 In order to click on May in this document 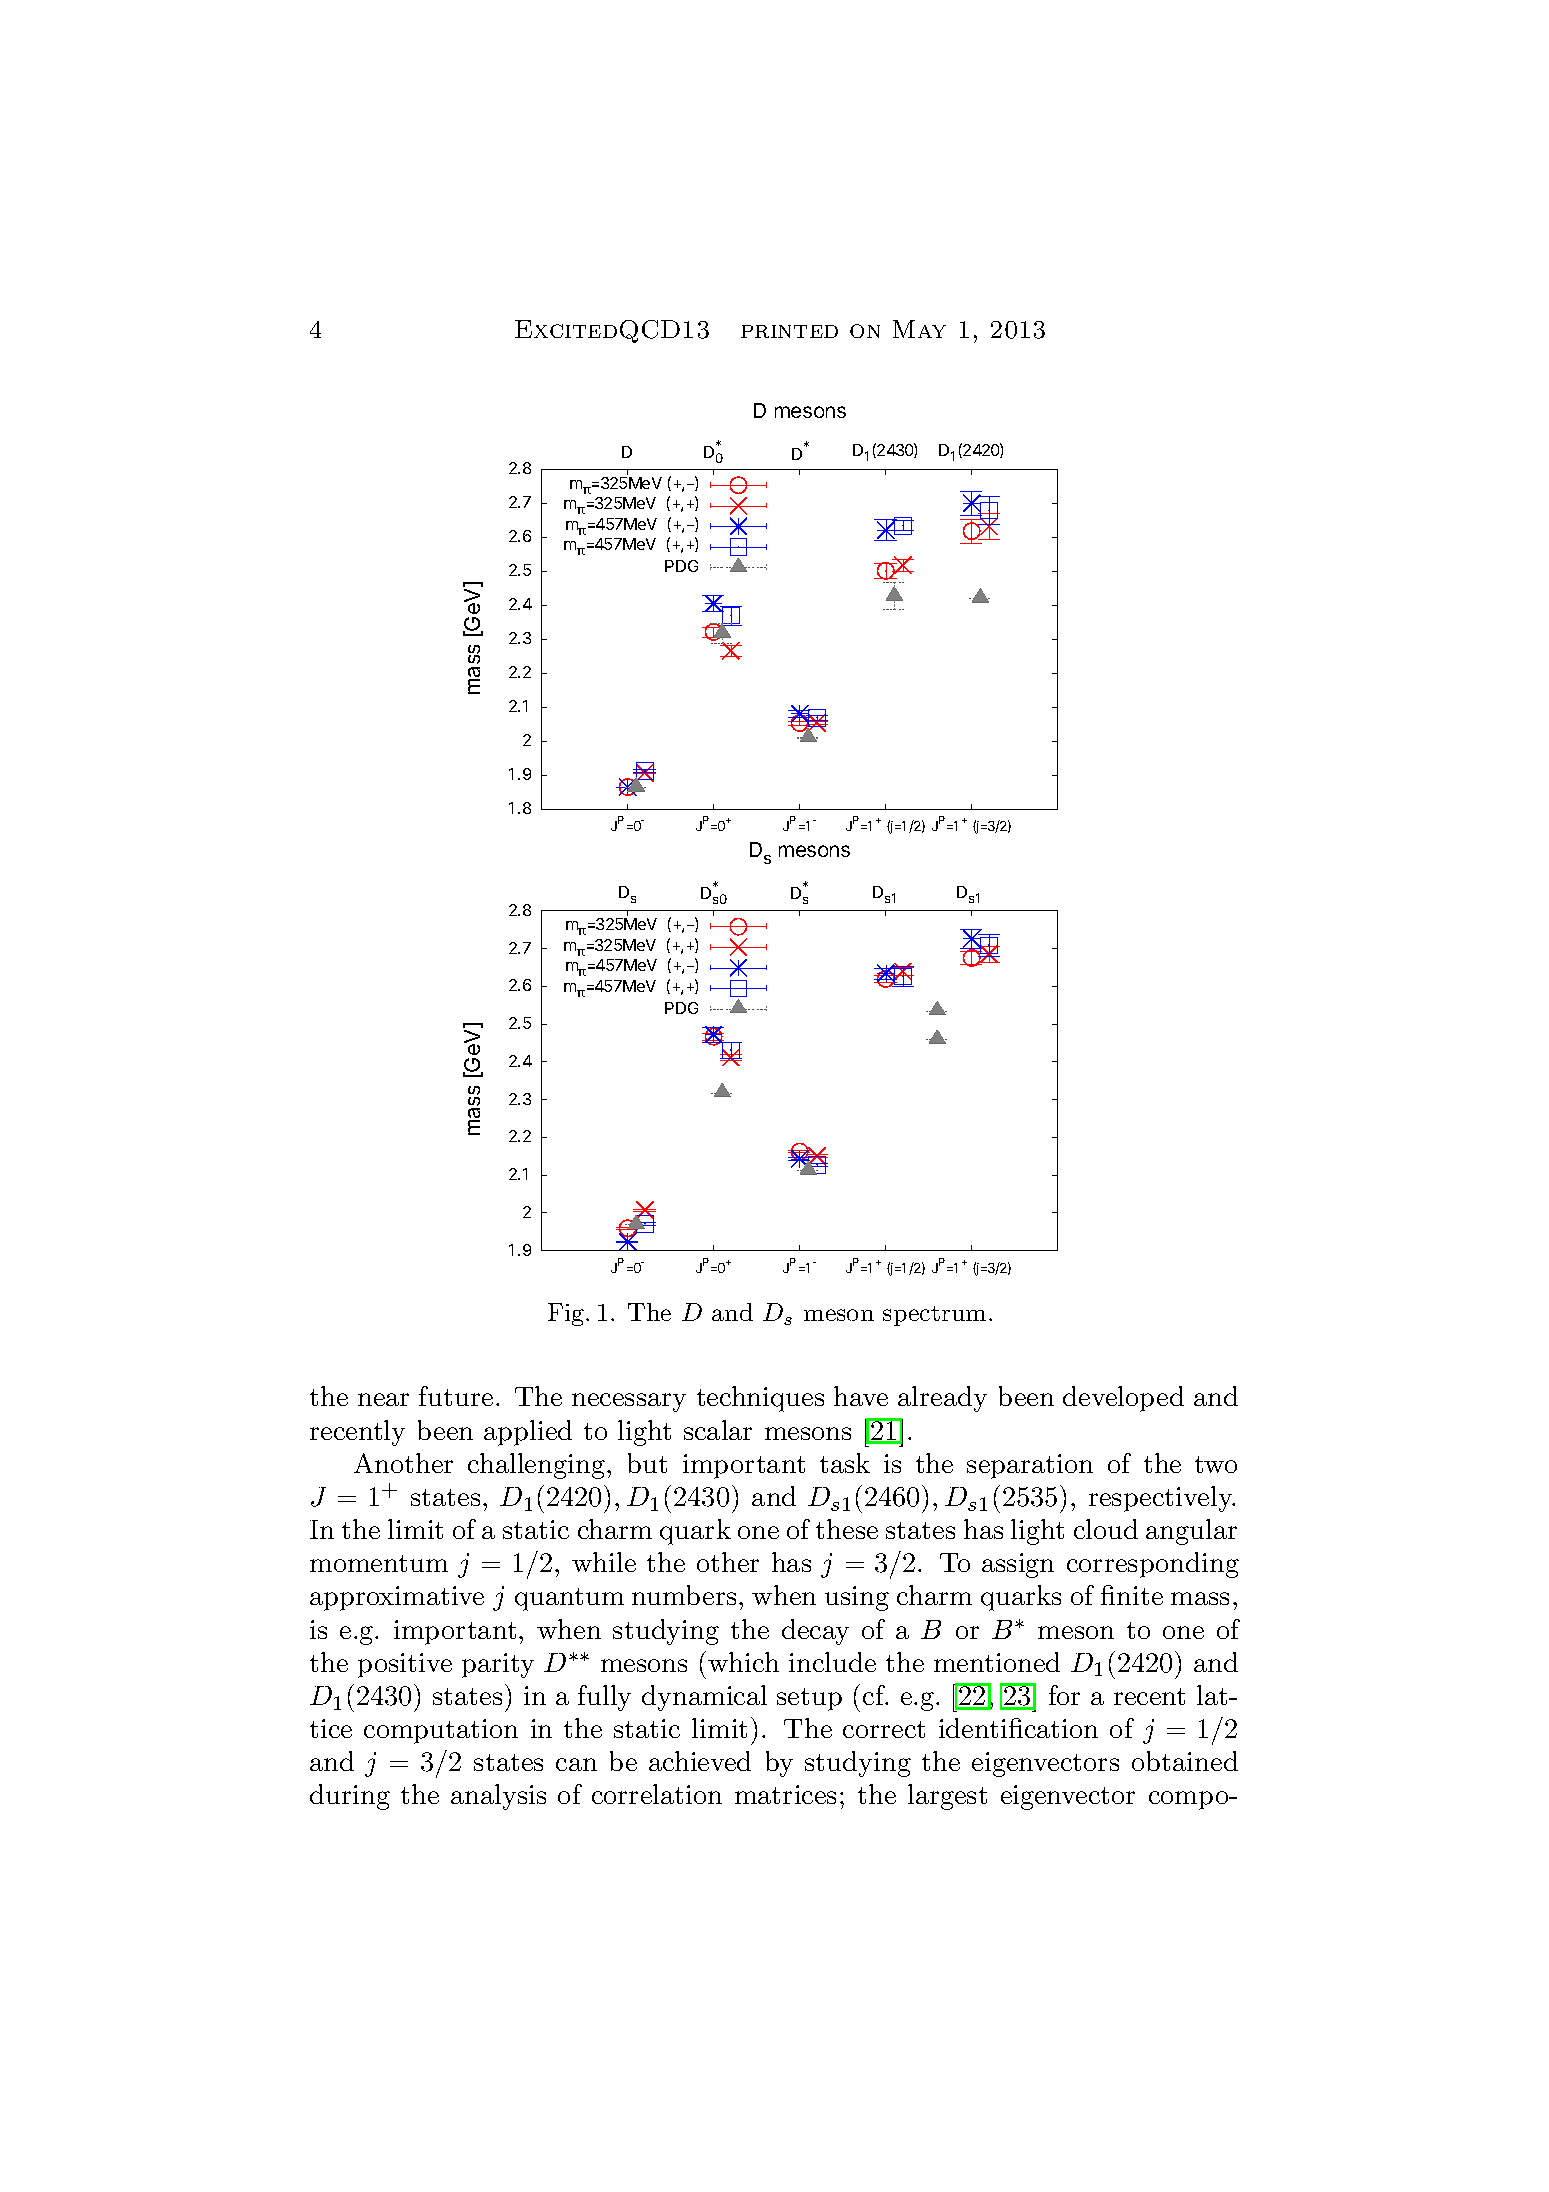, I will do `click(919, 329)`.
